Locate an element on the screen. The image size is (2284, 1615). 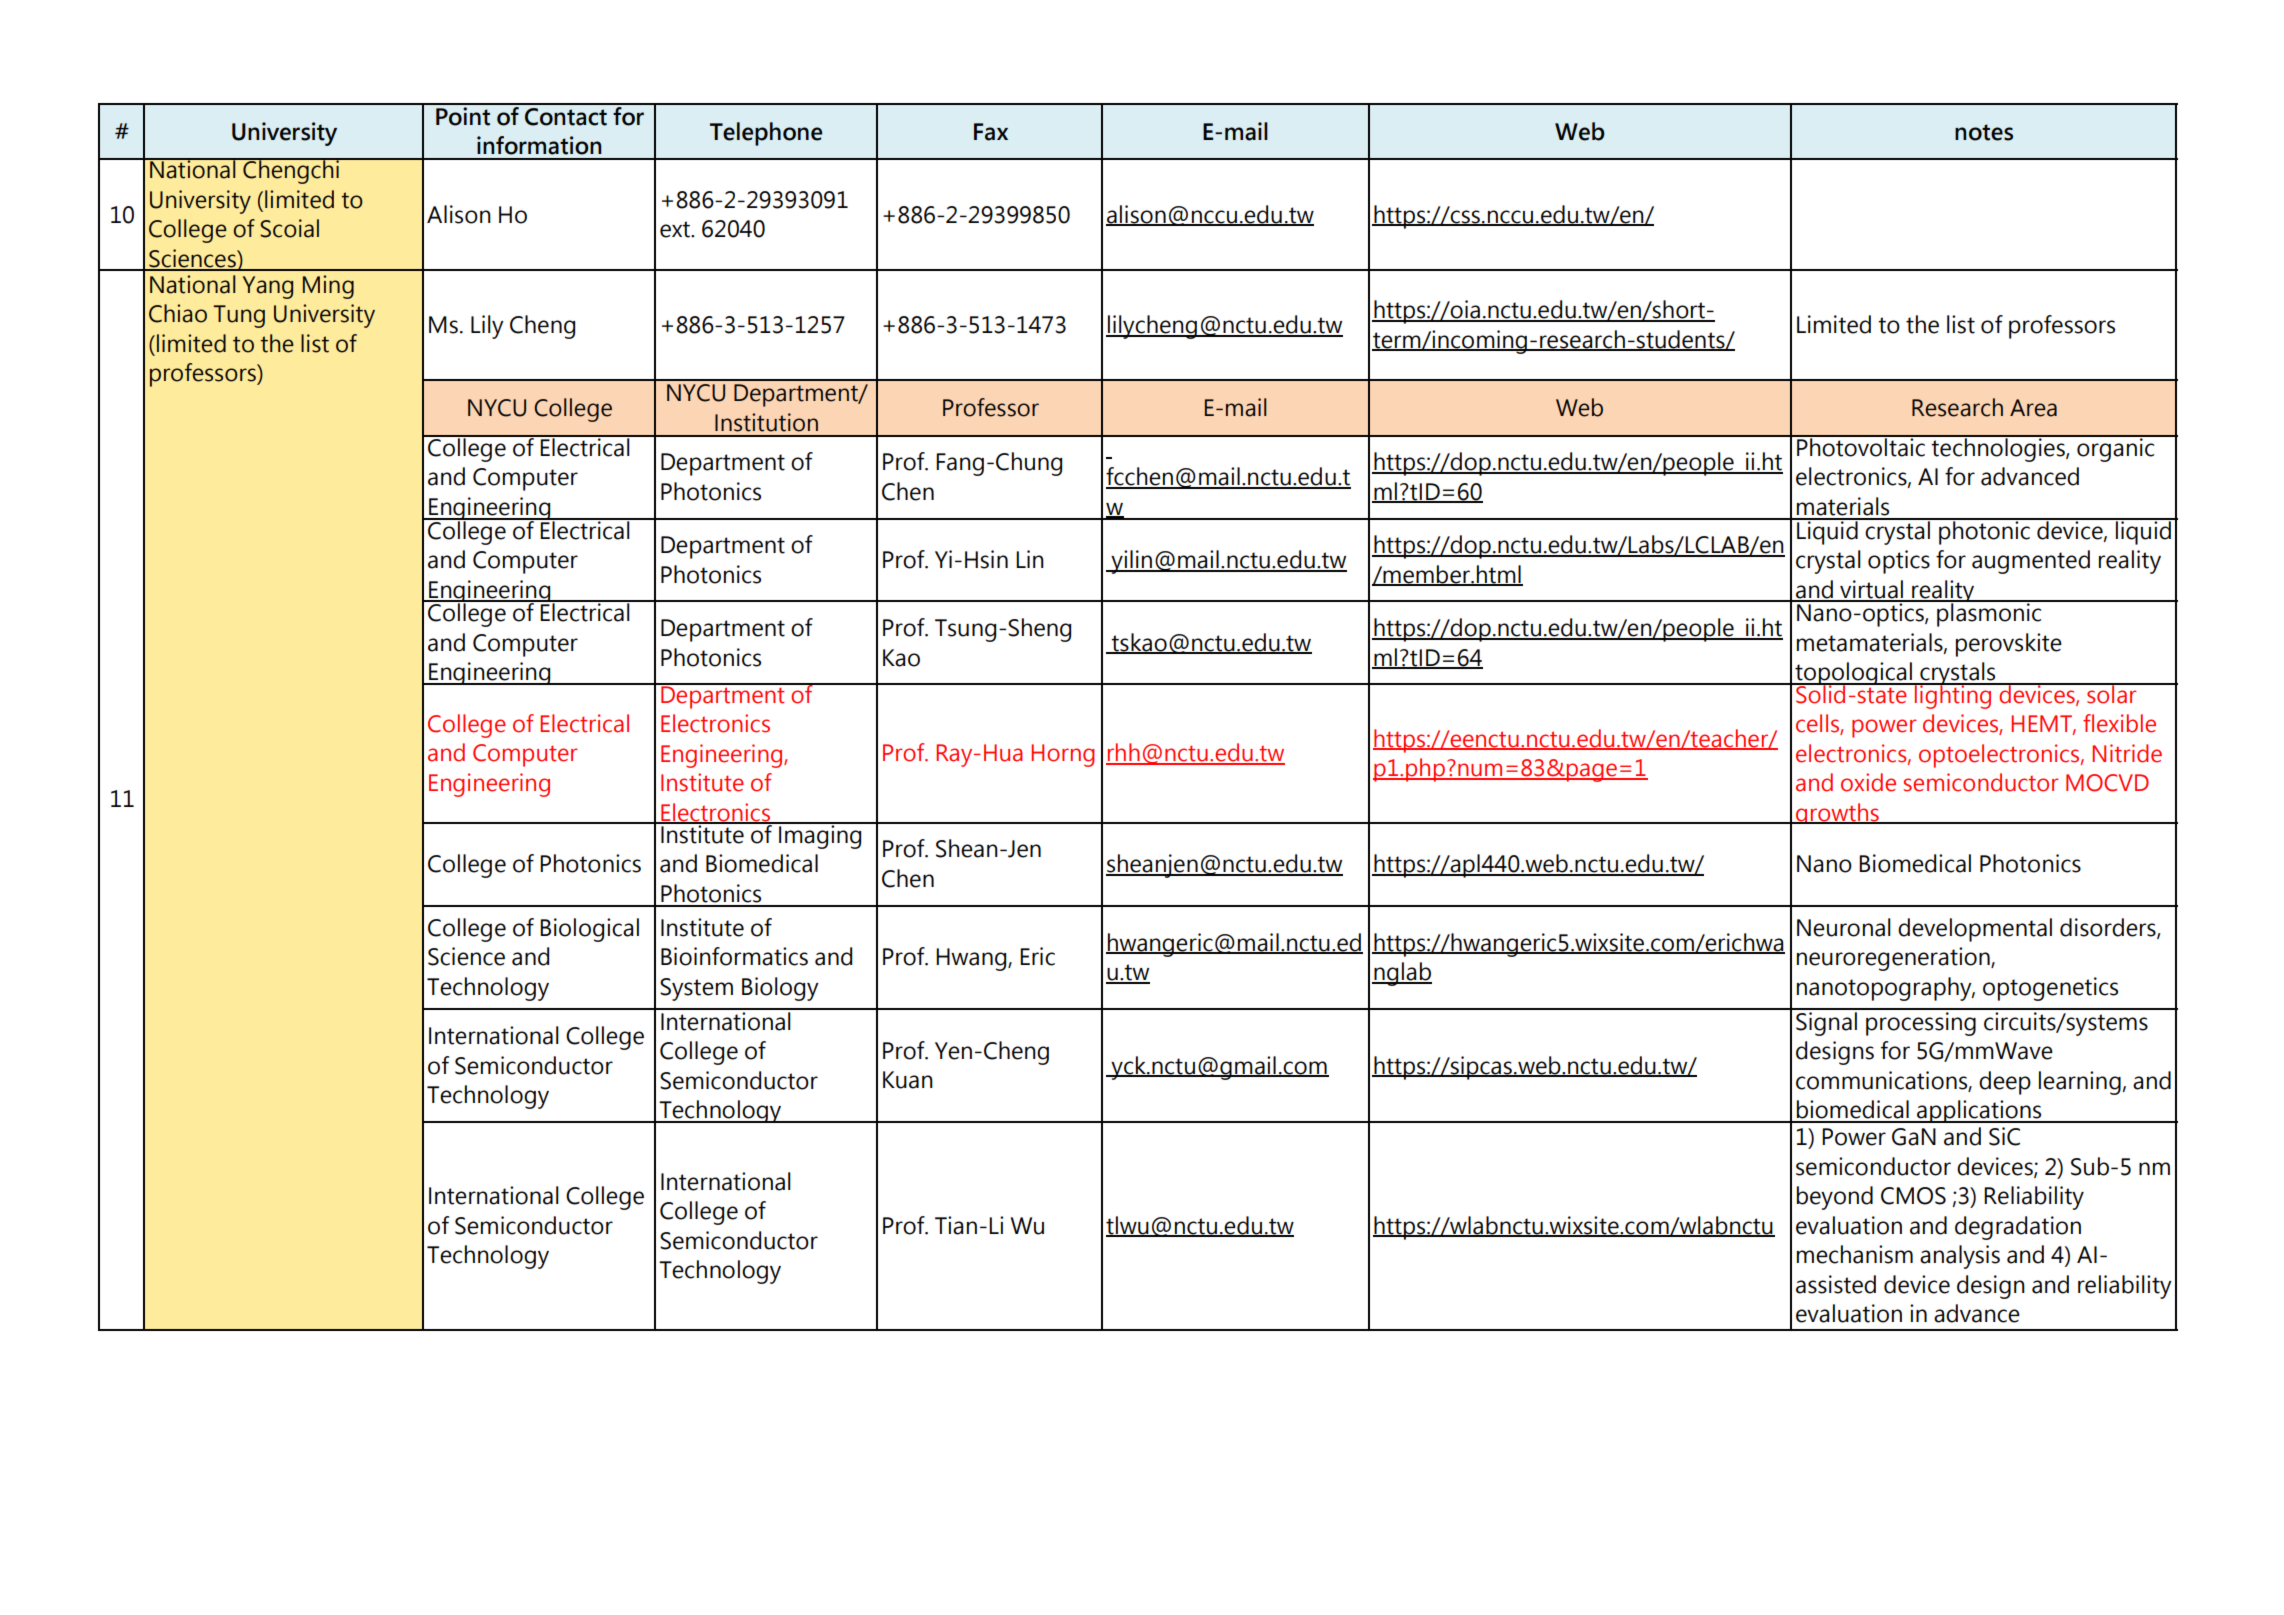
Institution is located at coordinates (766, 422).
